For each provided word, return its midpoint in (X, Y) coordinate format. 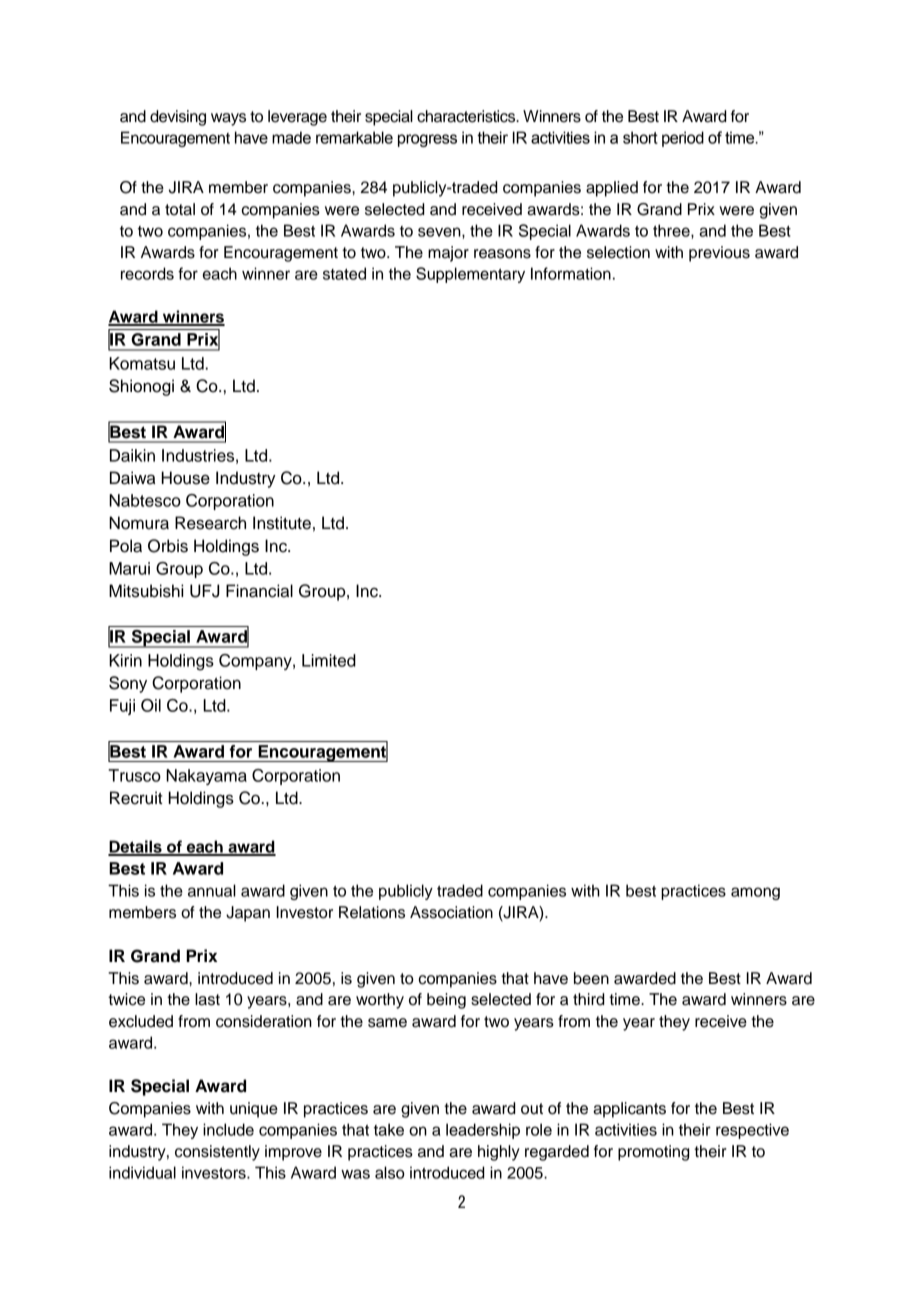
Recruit (136, 798)
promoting (654, 1153)
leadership (483, 1131)
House (185, 478)
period (683, 139)
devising (178, 118)
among (755, 893)
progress (427, 140)
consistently (217, 1153)
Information (571, 273)
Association (451, 912)
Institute (282, 523)
